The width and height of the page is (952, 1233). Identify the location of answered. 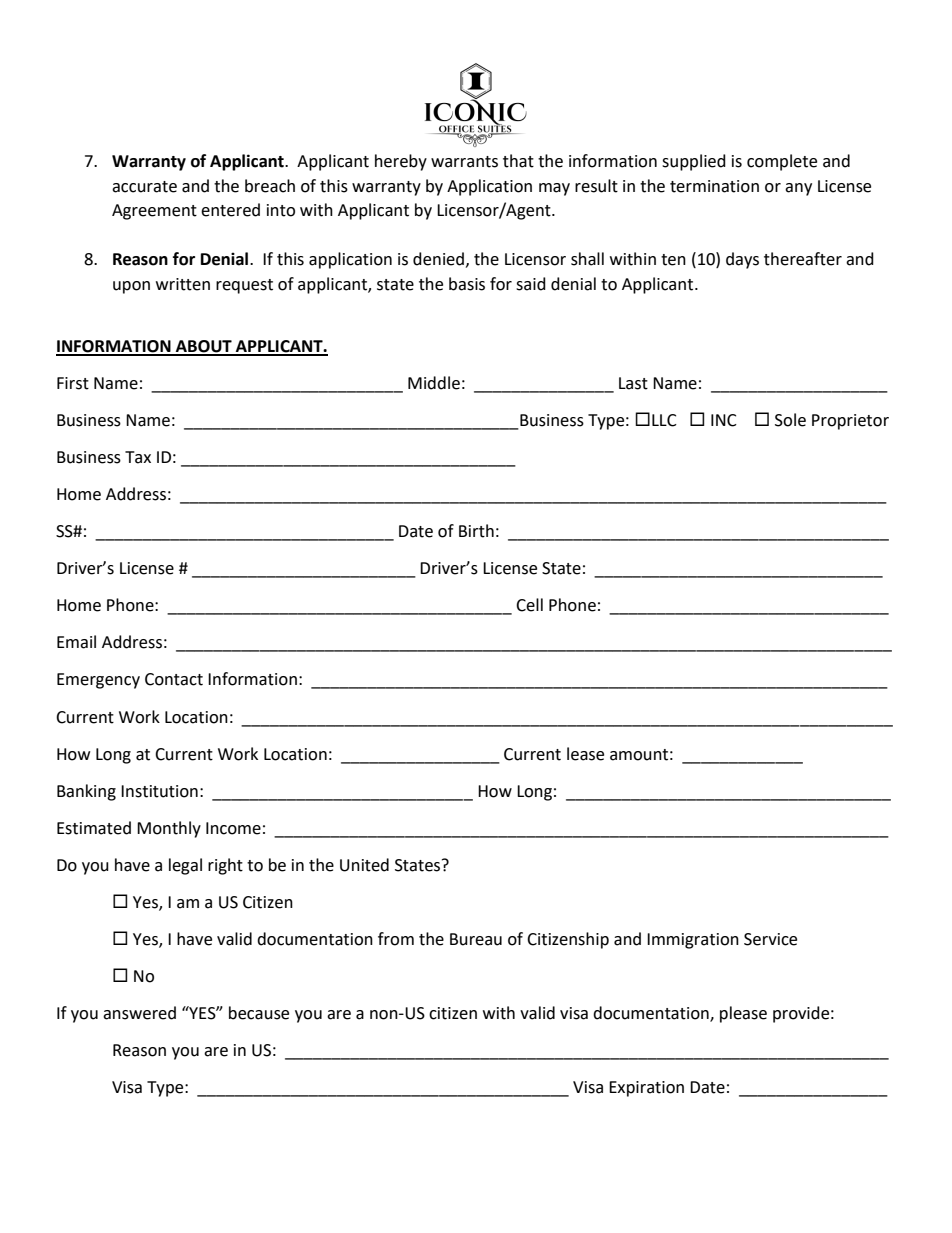
(139, 1013).
